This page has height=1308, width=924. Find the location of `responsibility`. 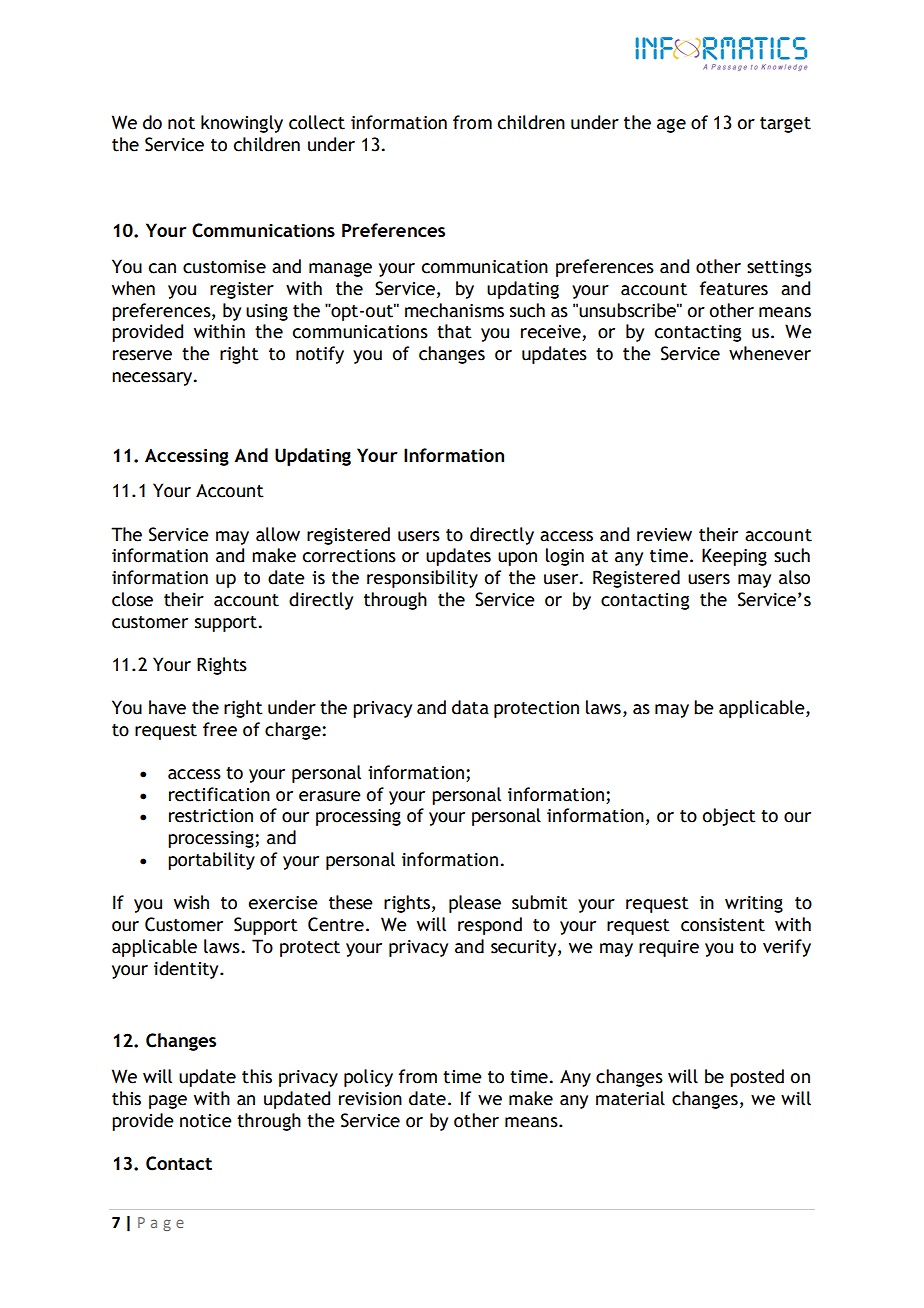

responsibility is located at coordinates (422, 579).
